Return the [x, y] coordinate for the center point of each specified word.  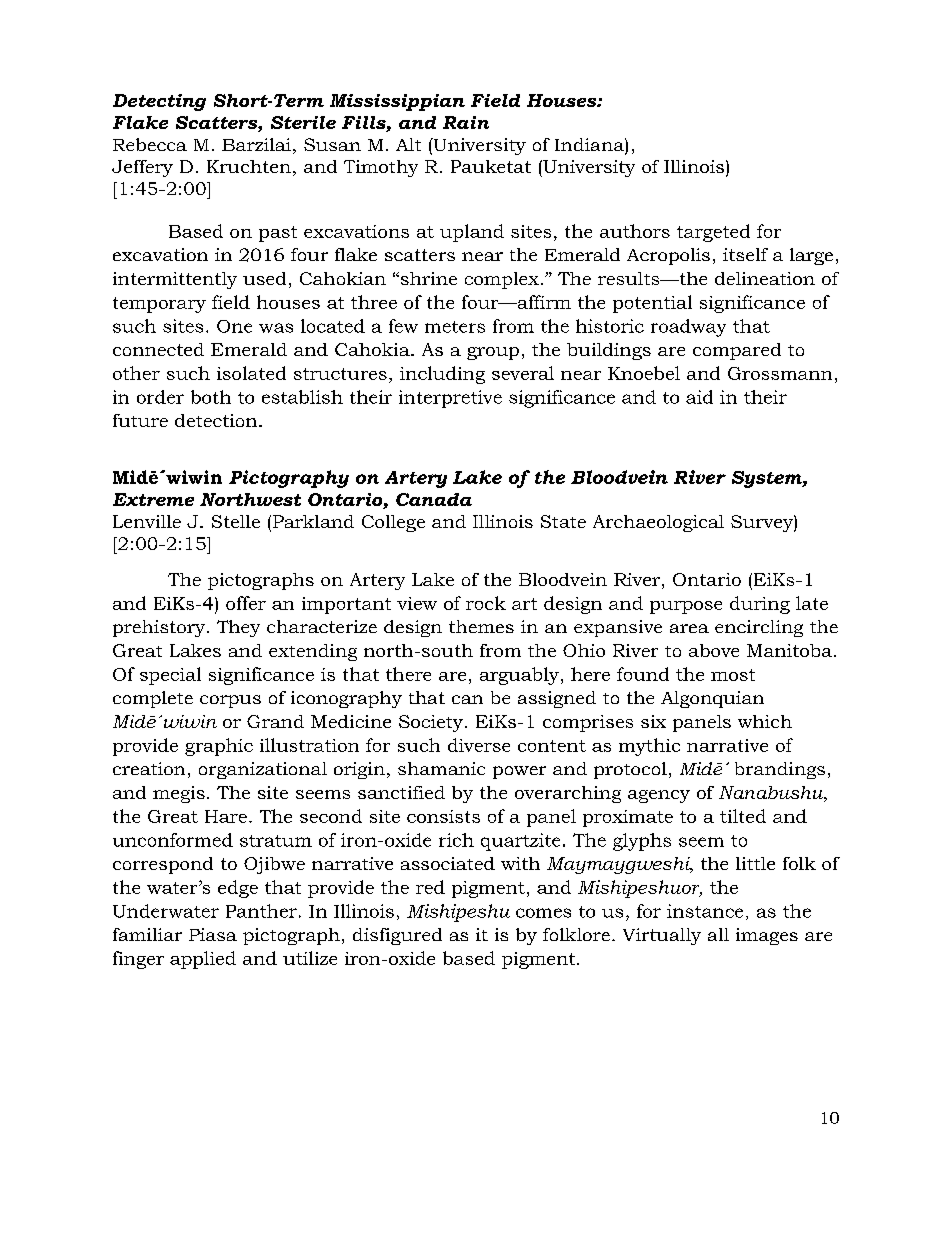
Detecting [159, 102]
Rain [466, 122]
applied [203, 960]
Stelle [236, 521]
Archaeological [658, 523]
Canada [434, 499]
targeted [713, 233]
